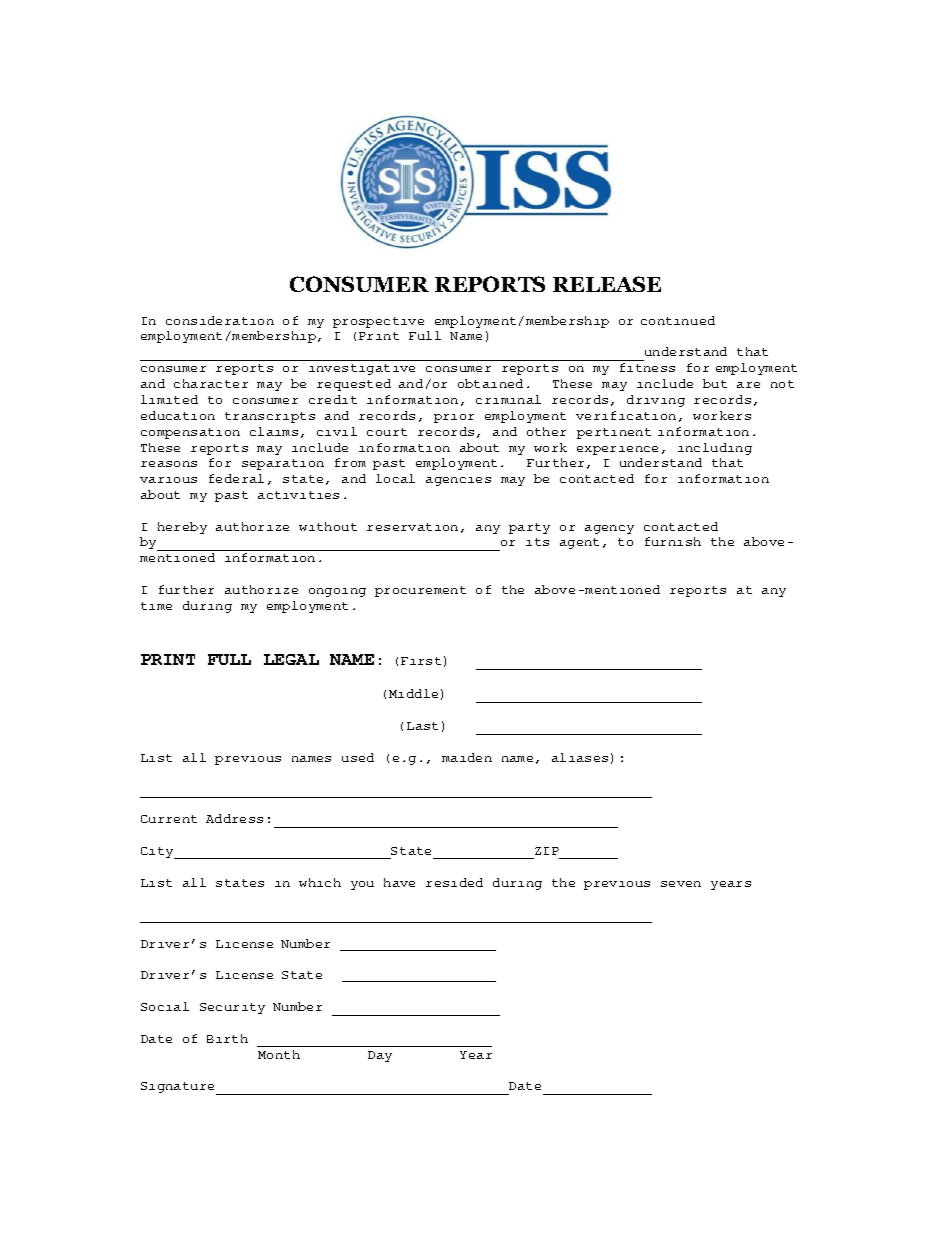  Describe the element at coordinates (227, 1038) in the screenshot. I see `Birth` at that location.
